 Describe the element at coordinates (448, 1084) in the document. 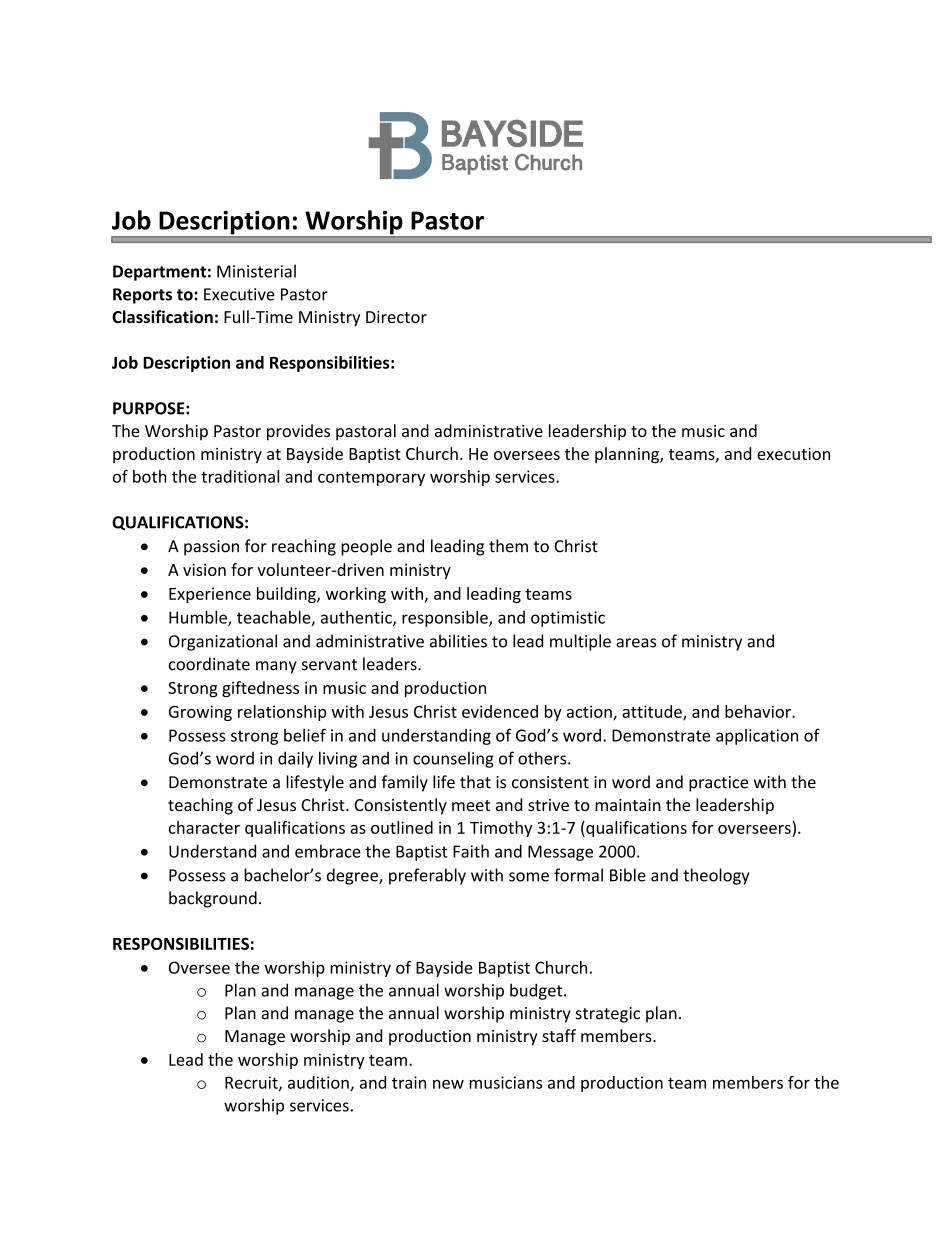

I see `new` at that location.
